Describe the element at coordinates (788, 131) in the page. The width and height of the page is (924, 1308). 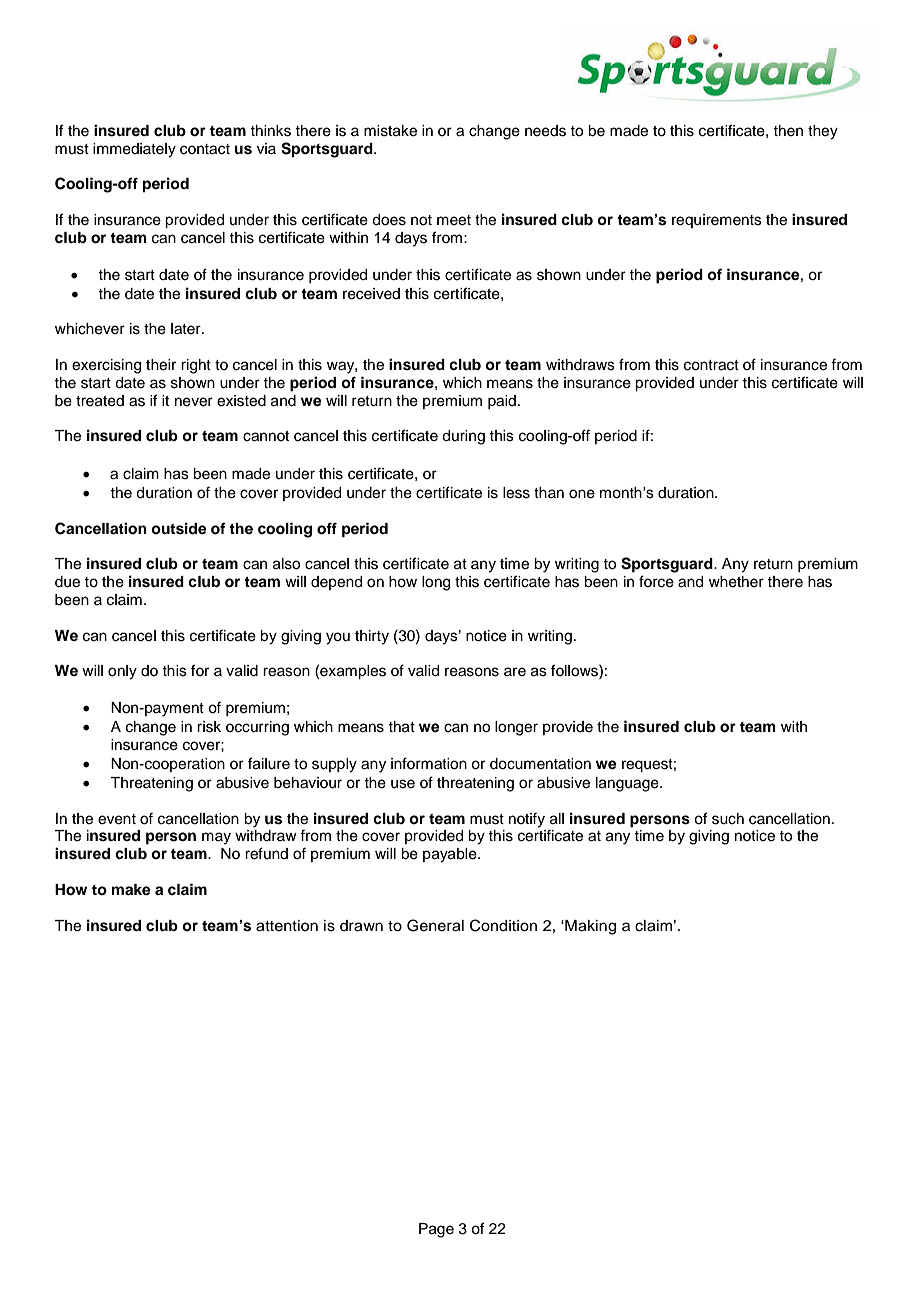
I see `then` at that location.
